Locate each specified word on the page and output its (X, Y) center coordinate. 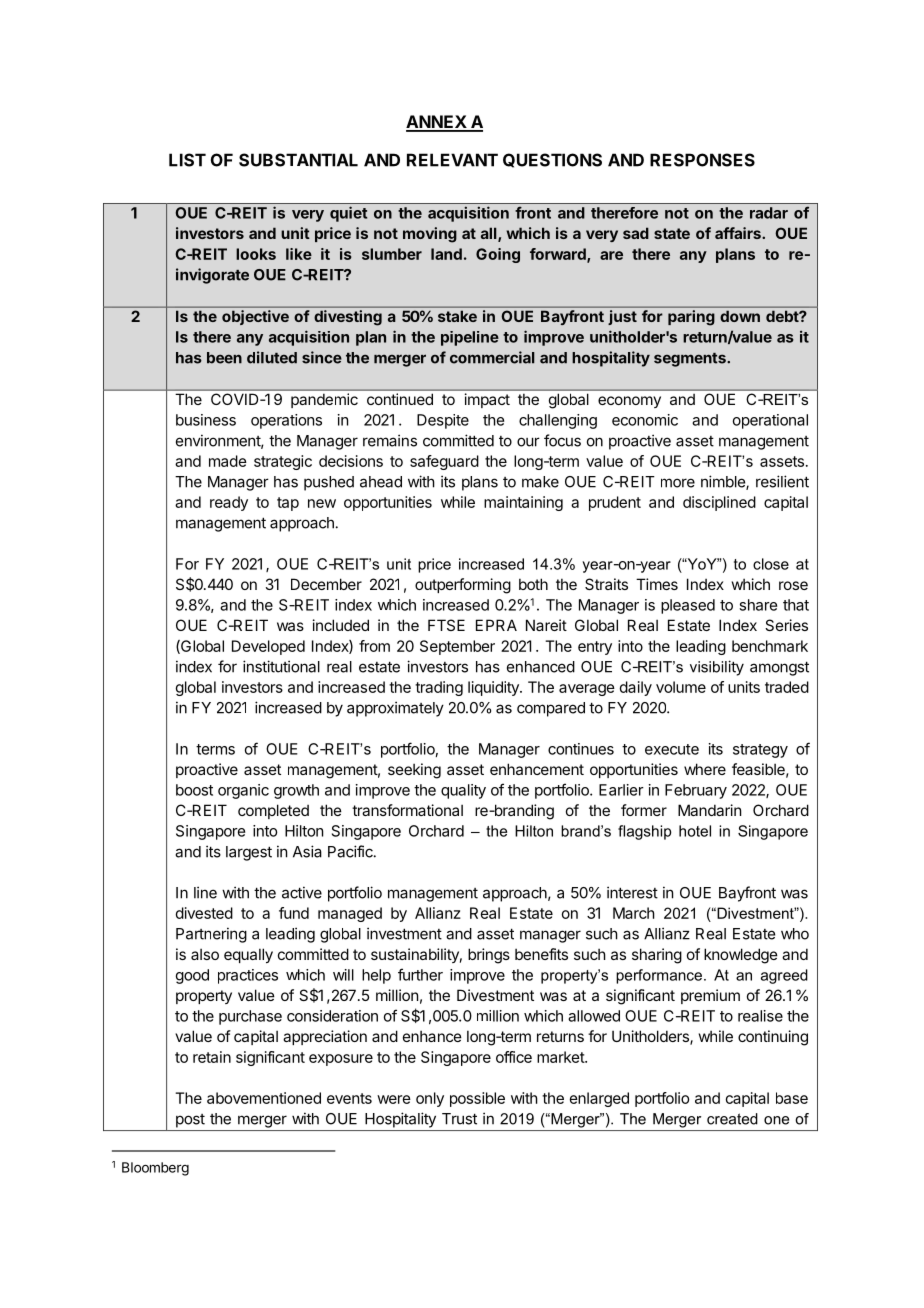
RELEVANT (452, 160)
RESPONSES (702, 160)
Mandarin (709, 810)
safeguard (444, 462)
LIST (187, 160)
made (228, 461)
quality (463, 791)
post (190, 1121)
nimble (724, 482)
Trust (459, 1119)
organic (243, 791)
